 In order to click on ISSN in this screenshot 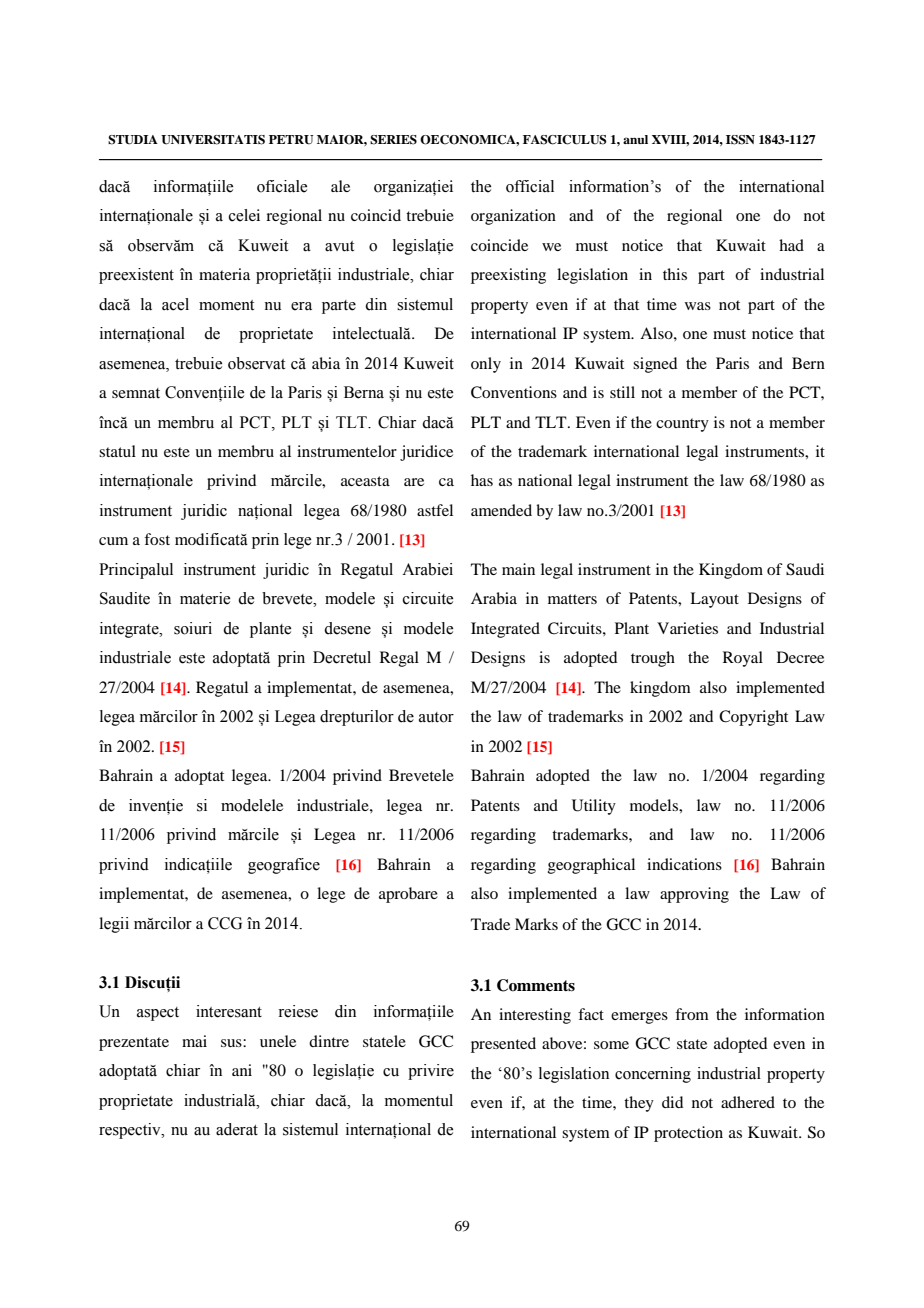, I will do `click(740, 140)`.
